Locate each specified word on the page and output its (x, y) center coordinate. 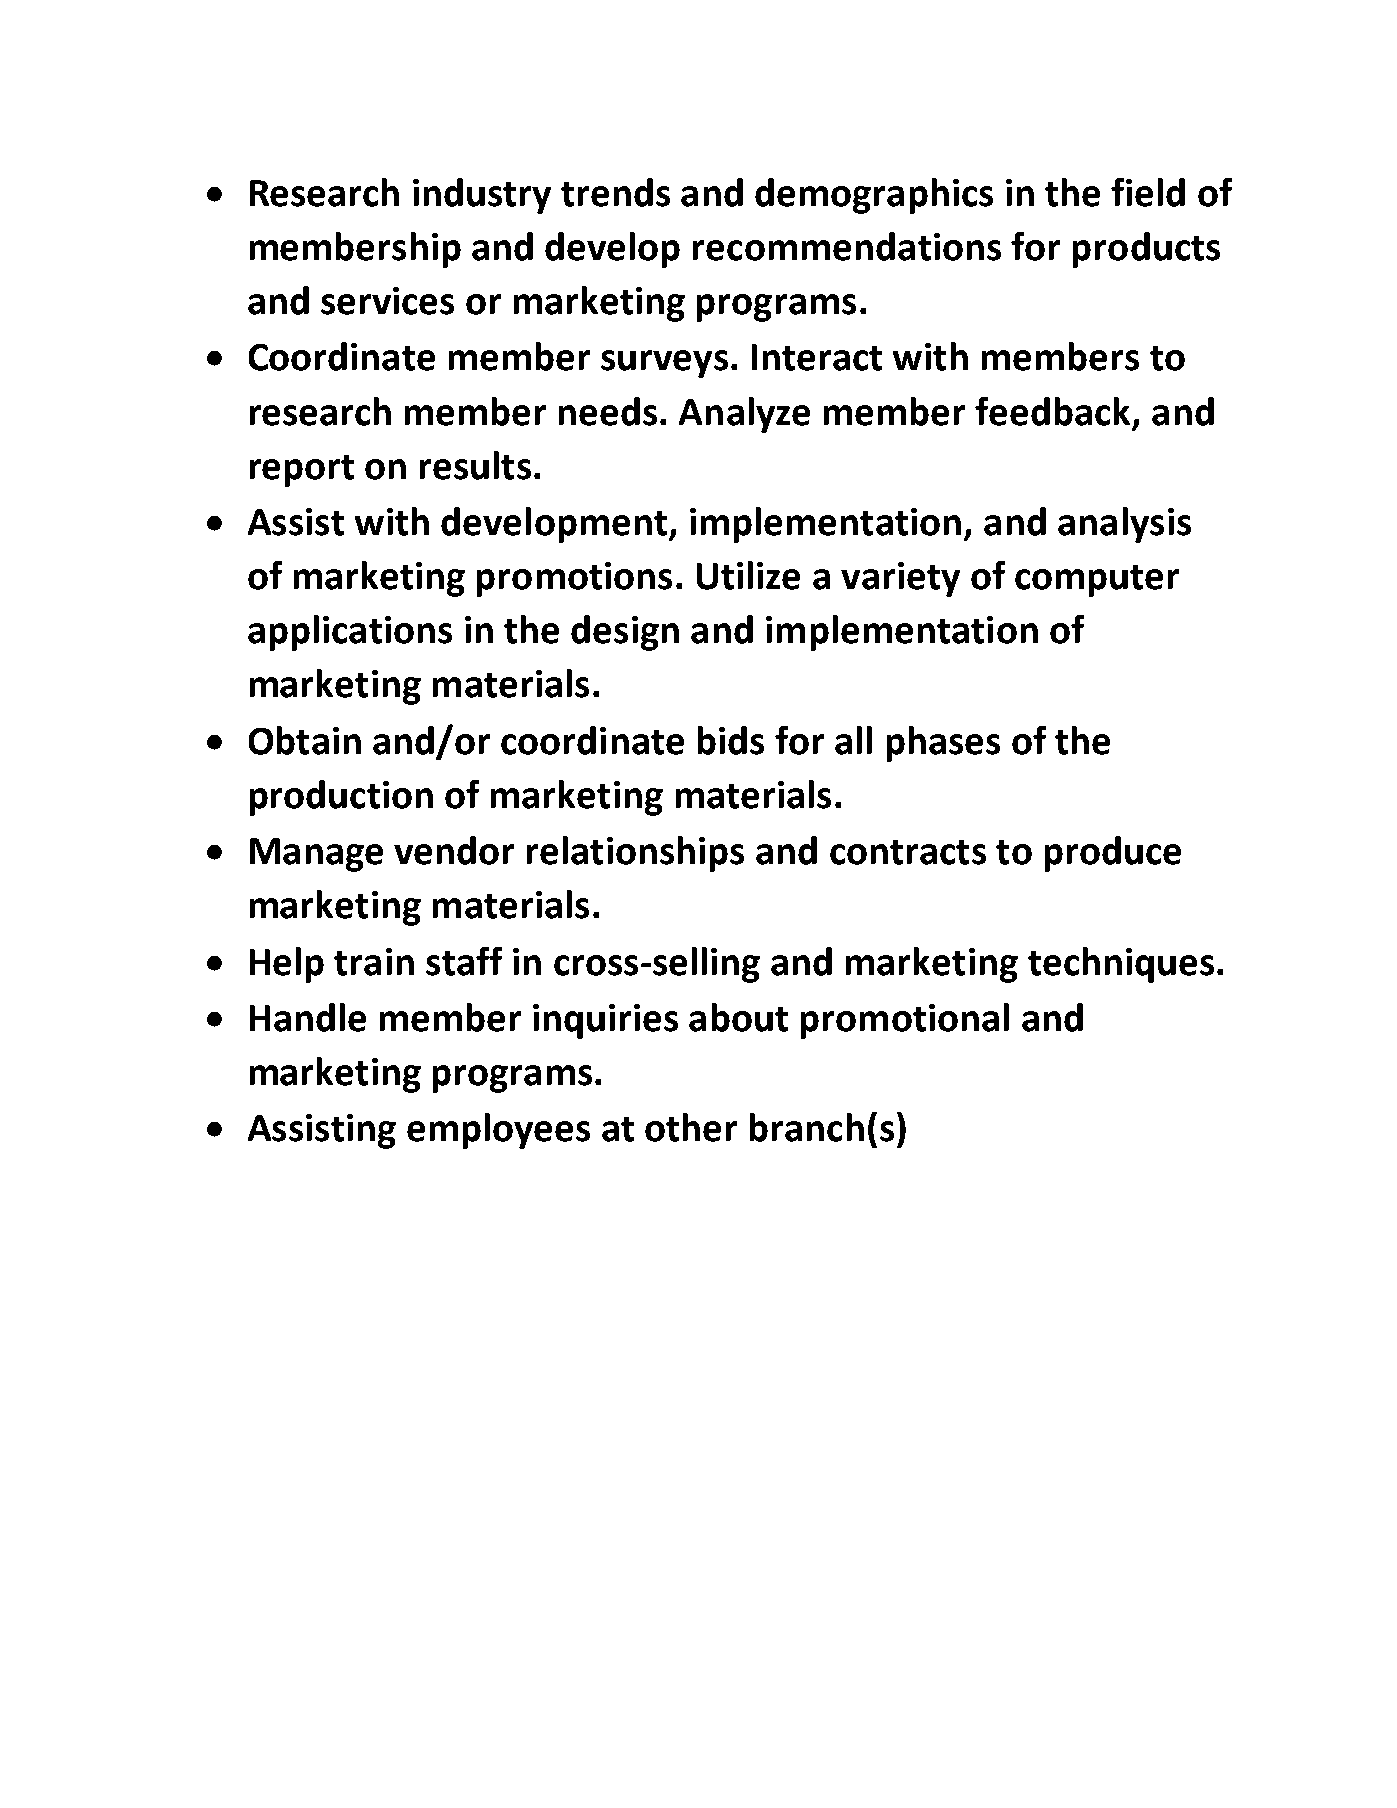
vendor (454, 850)
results (475, 465)
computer (1097, 581)
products (1146, 250)
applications (350, 633)
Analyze (744, 415)
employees (498, 1131)
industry (482, 196)
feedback (1052, 411)
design (625, 633)
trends (615, 192)
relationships (635, 854)
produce (1113, 854)
